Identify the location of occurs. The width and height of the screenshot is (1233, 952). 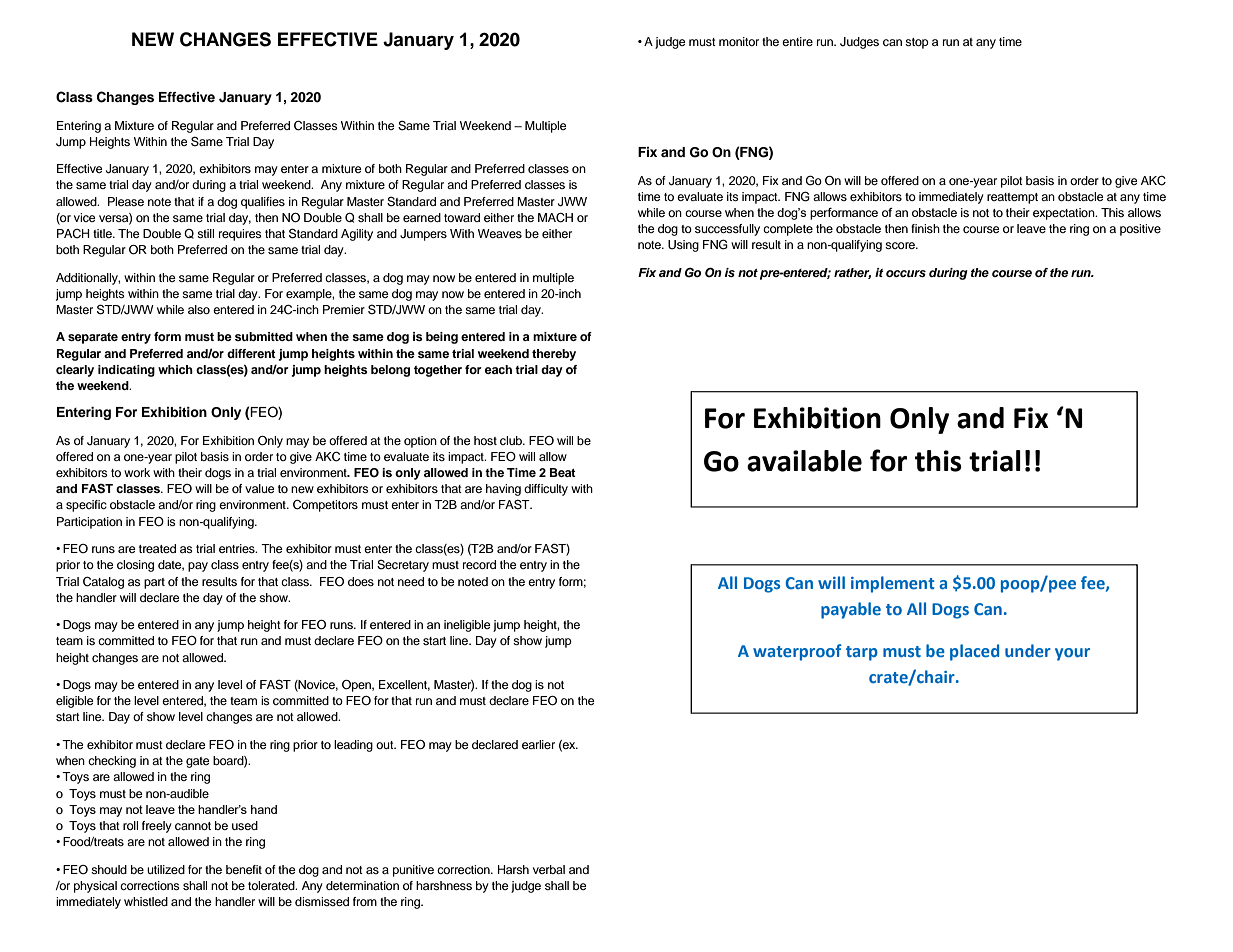
(906, 273).
